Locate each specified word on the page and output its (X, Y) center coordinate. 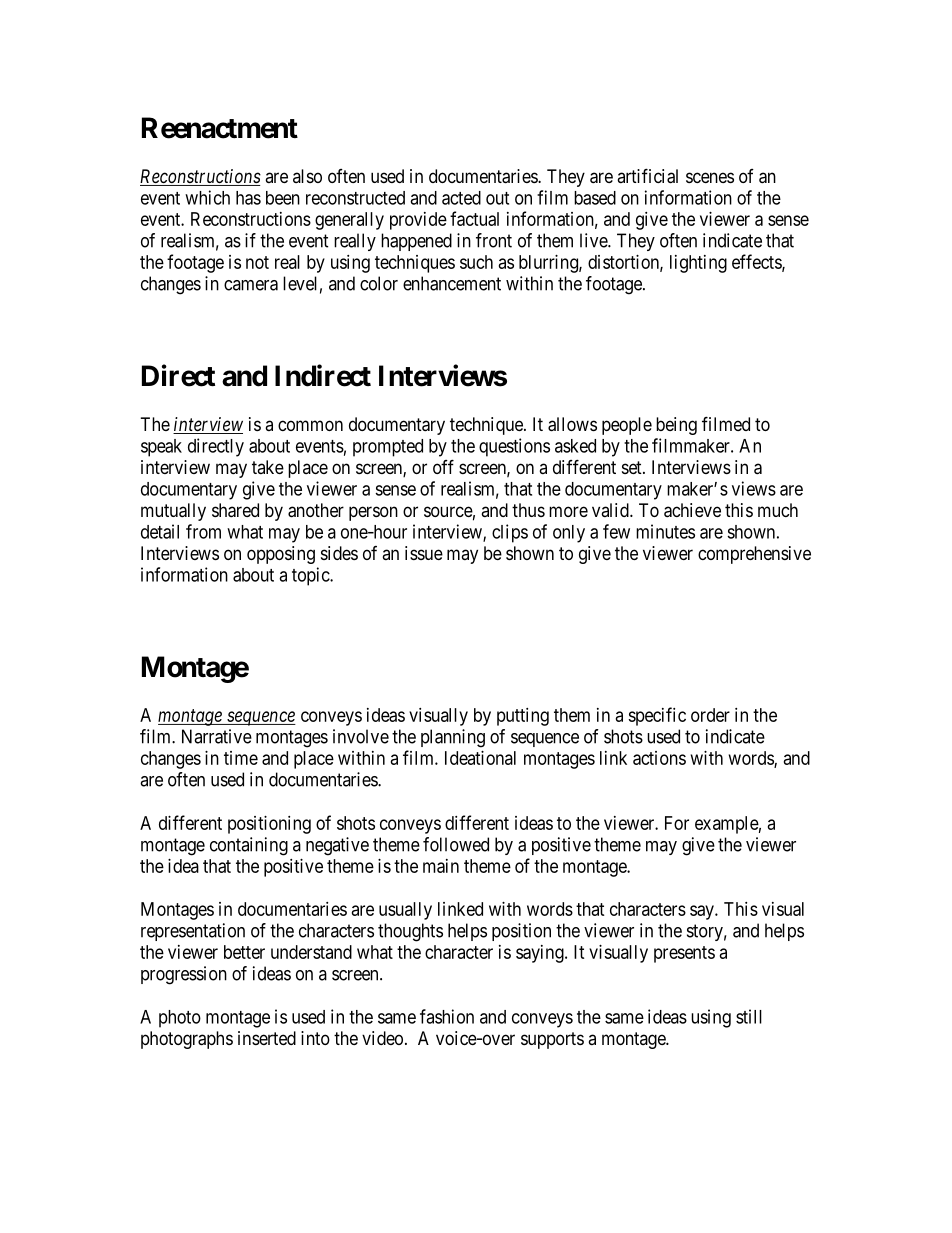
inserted (267, 1038)
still (749, 1016)
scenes (710, 177)
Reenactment (220, 128)
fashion (447, 1016)
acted (461, 198)
